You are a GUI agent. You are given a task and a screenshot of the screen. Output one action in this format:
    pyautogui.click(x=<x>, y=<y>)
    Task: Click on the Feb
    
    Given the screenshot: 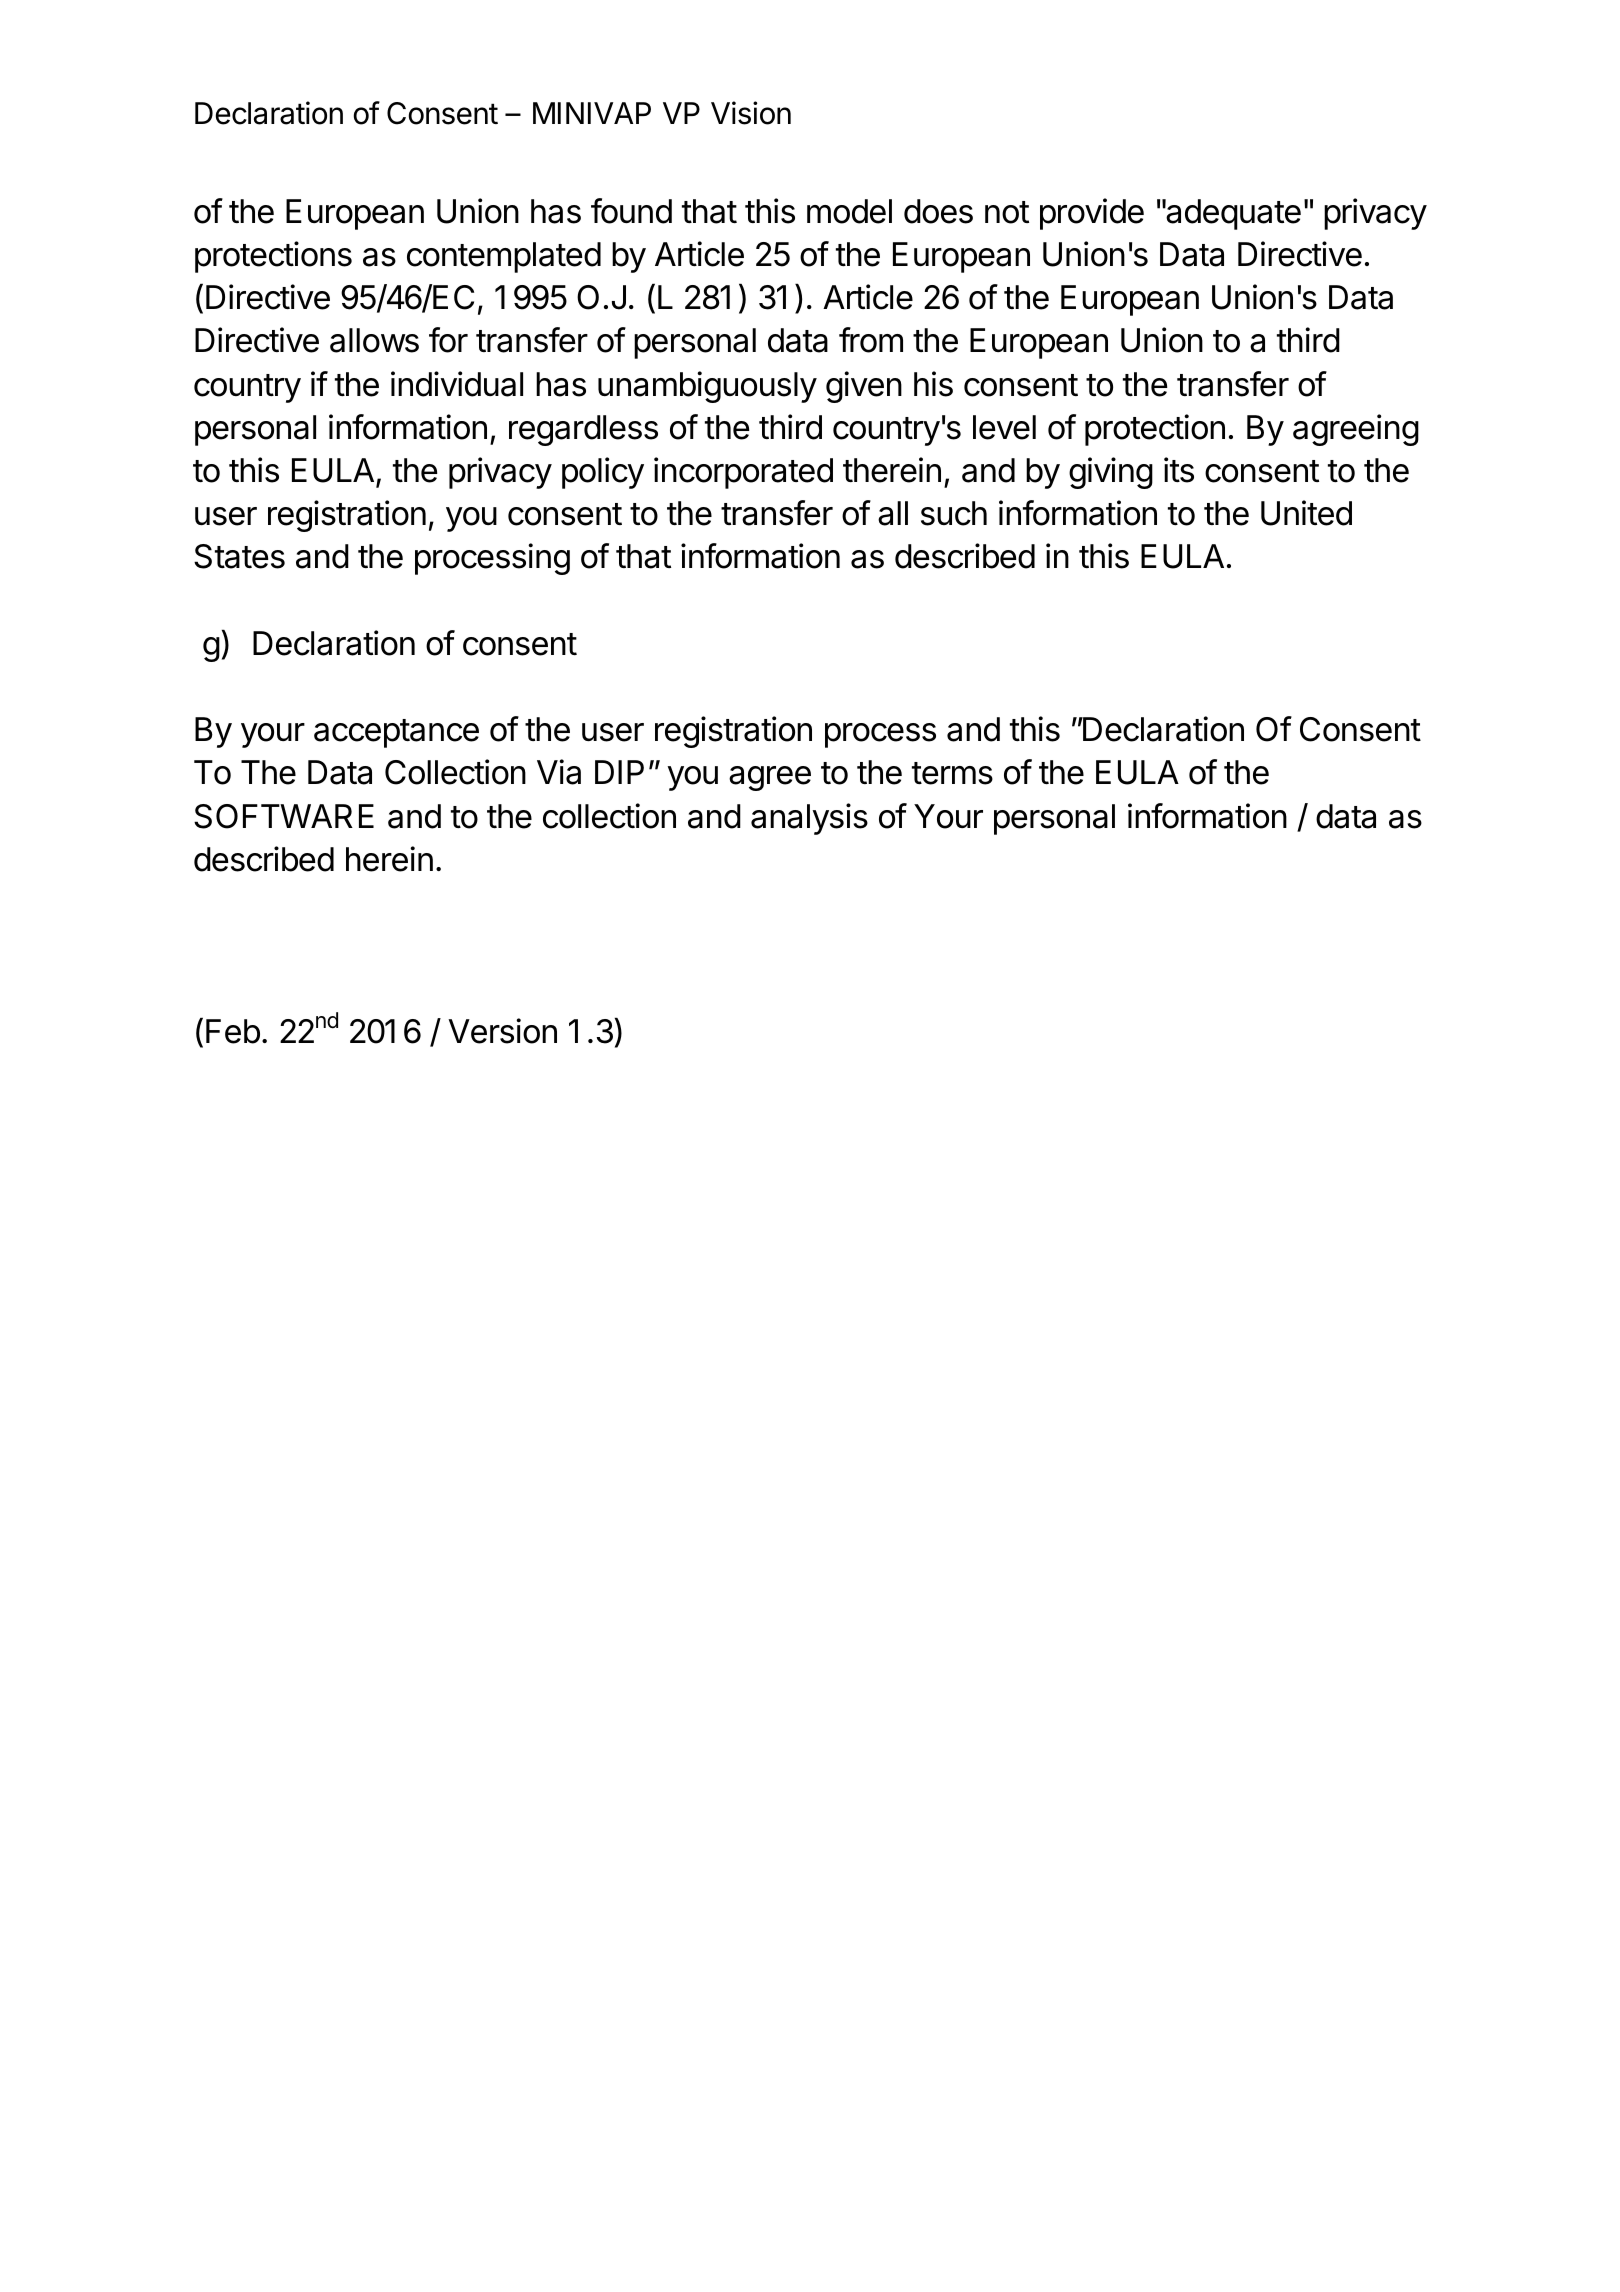 What is the action you would take?
    pyautogui.click(x=233, y=1031)
